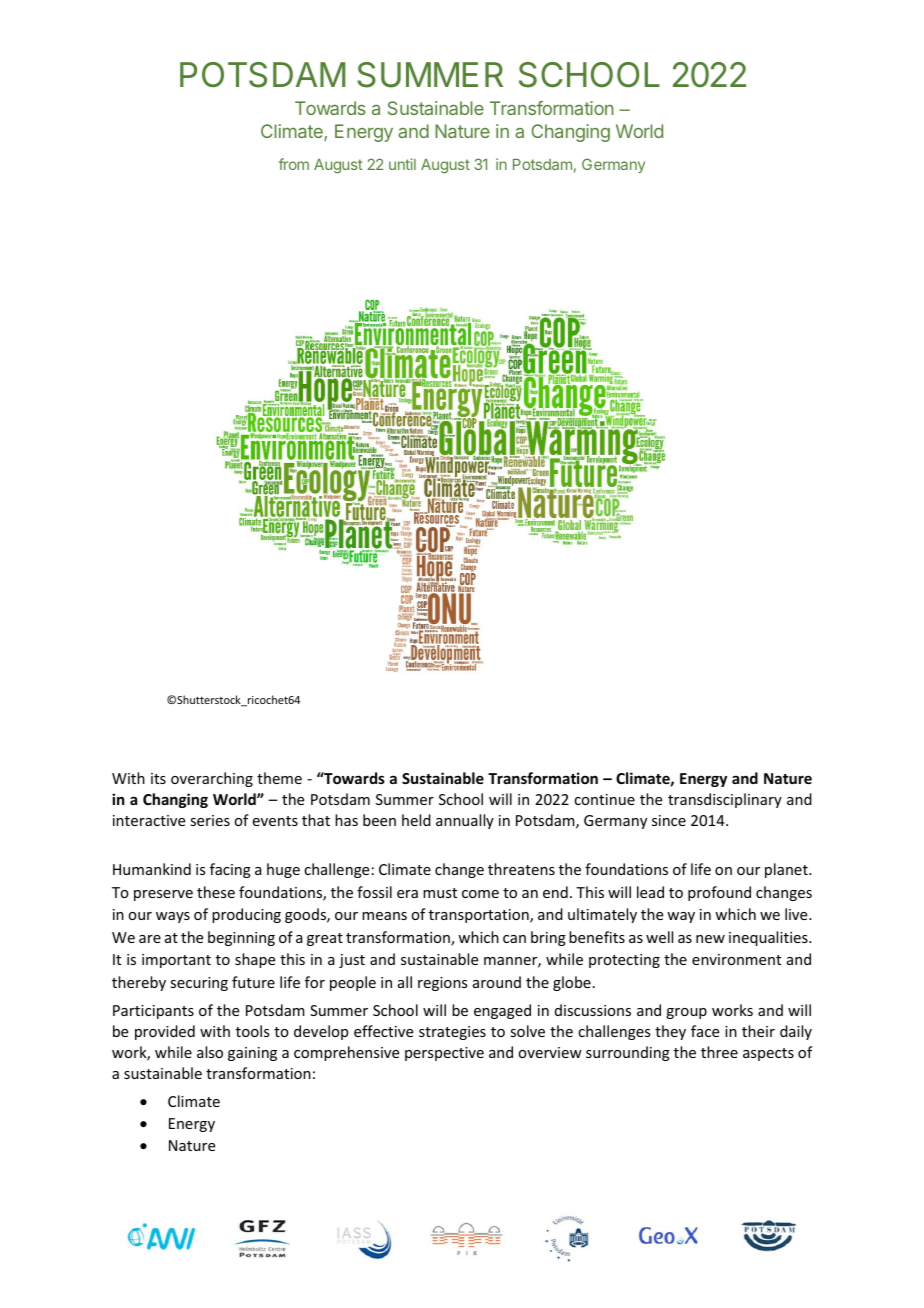 This page has height=1308, width=924. What do you see at coordinates (402, 164) in the page?
I see `until` at bounding box center [402, 164].
